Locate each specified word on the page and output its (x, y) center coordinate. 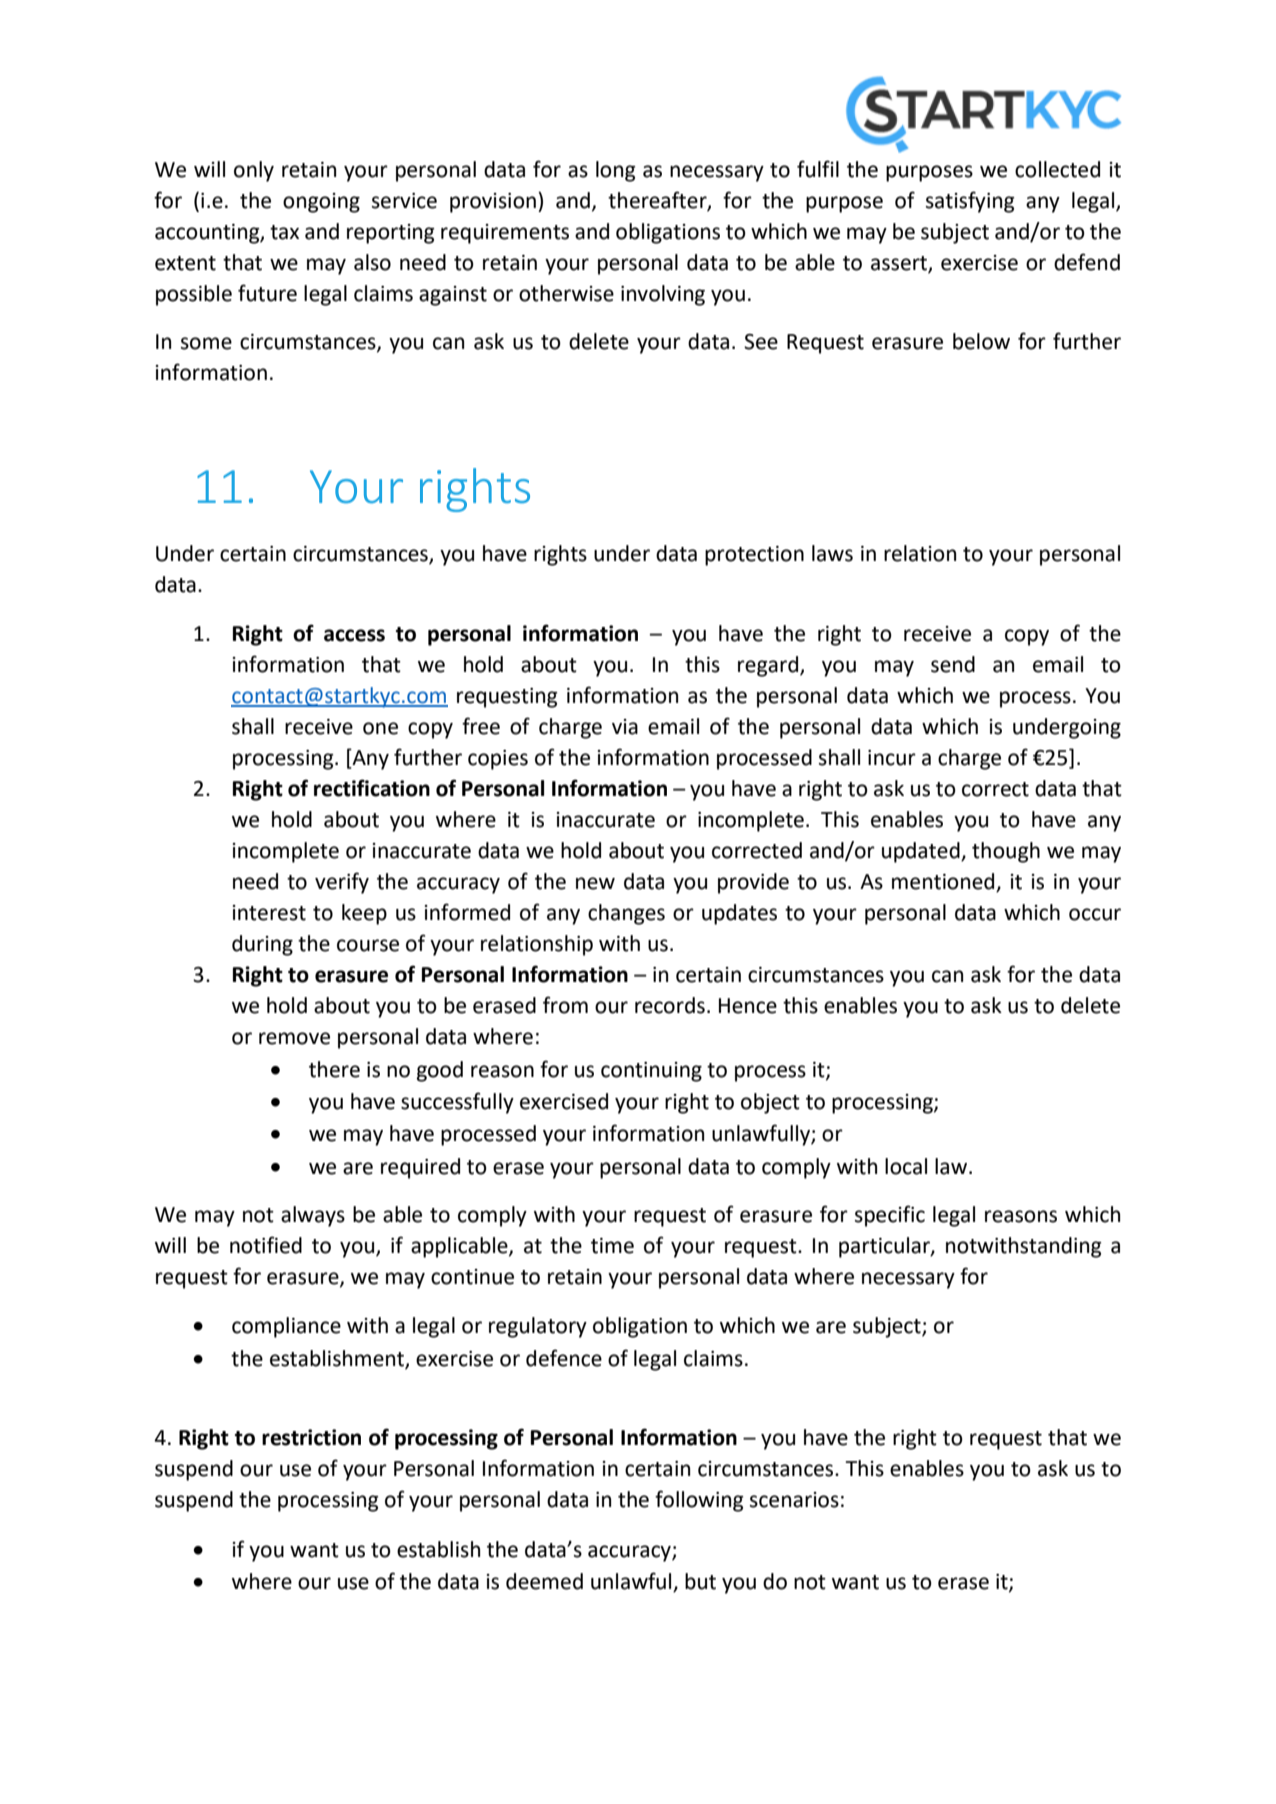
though (1006, 852)
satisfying (970, 202)
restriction (311, 1437)
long (616, 171)
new (595, 883)
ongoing (321, 203)
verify (342, 883)
